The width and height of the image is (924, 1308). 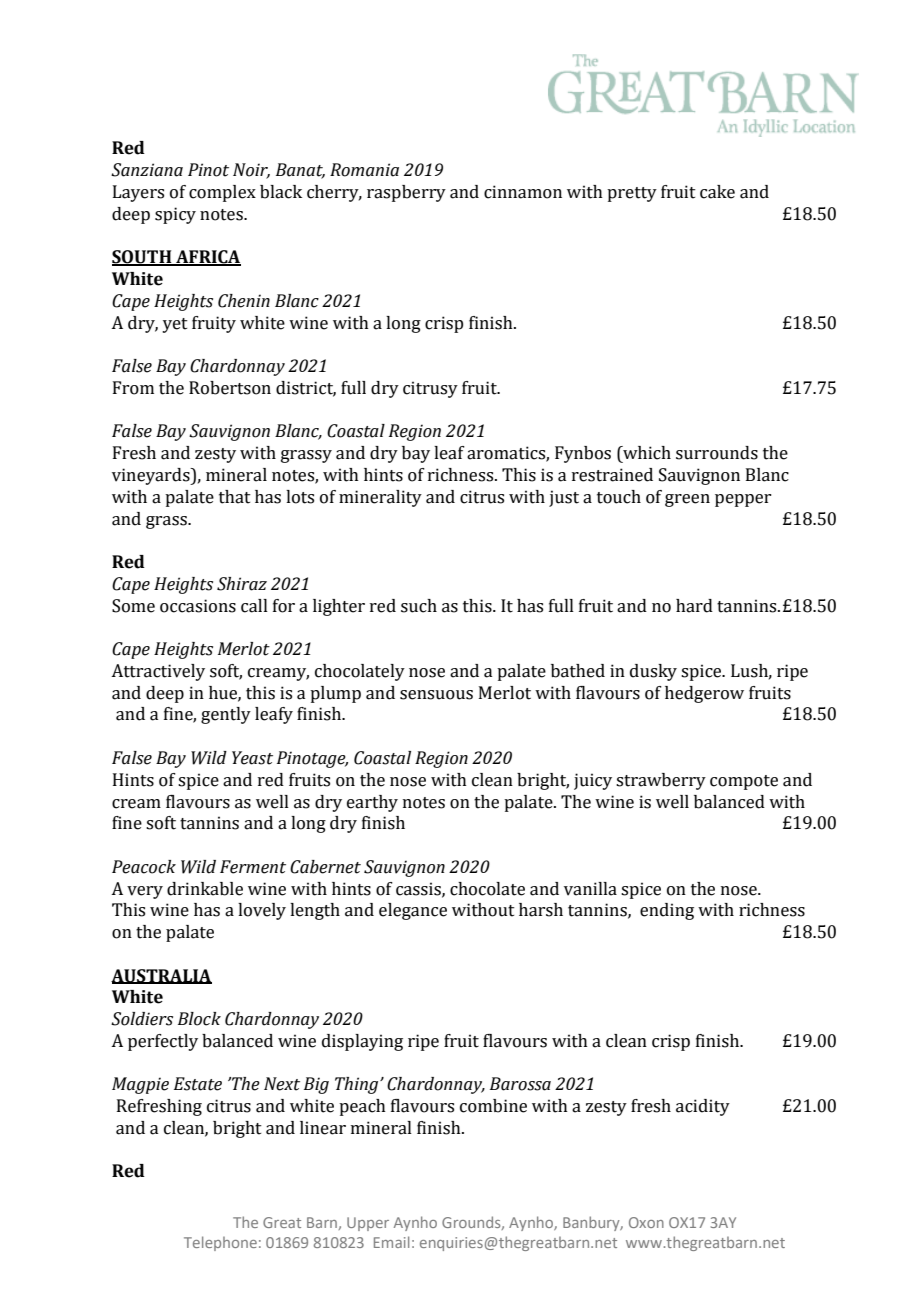 I want to click on Email, so click(x=391, y=1242).
